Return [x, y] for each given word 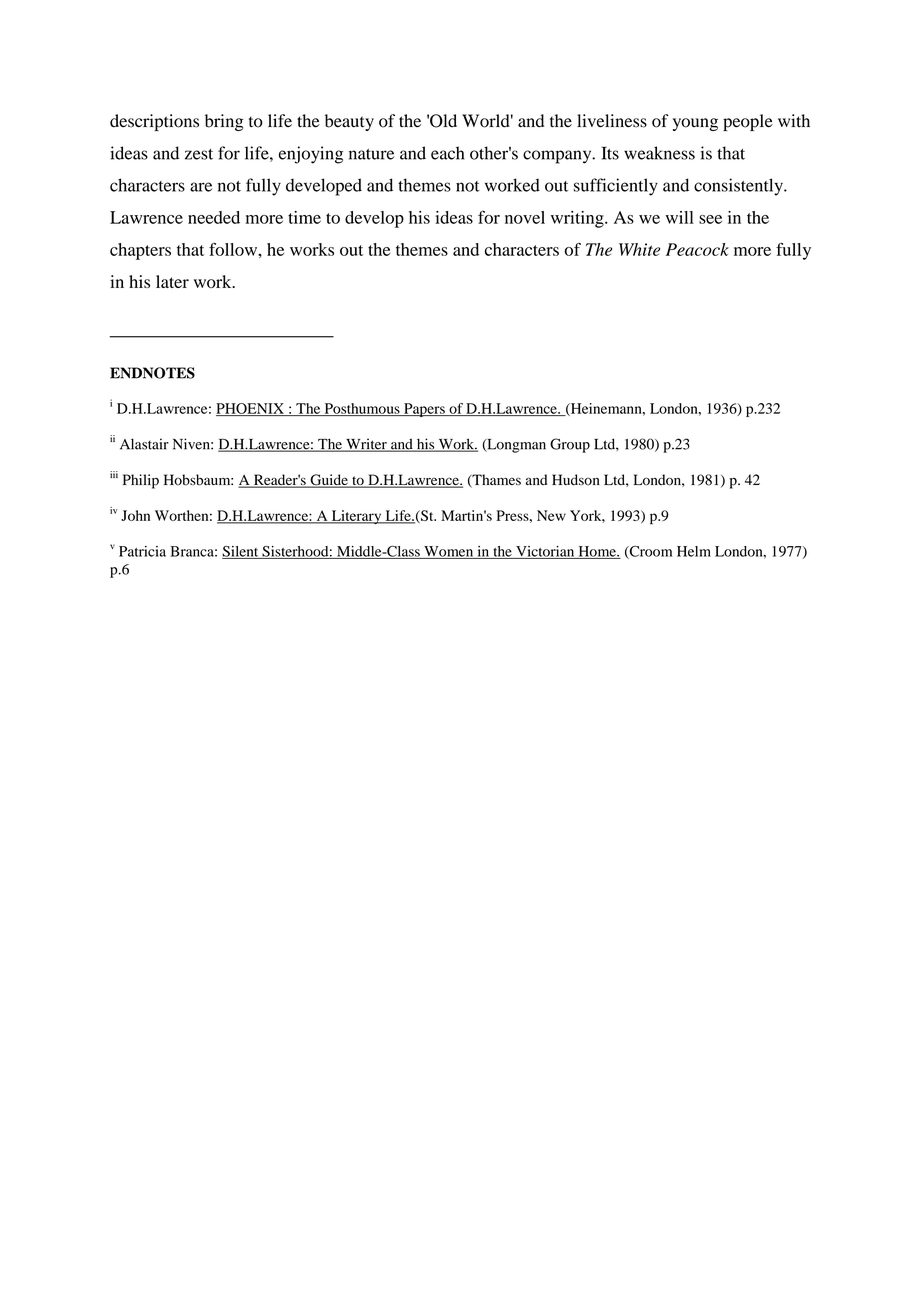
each [447, 153]
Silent [241, 552]
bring [224, 122]
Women [449, 552]
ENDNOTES [152, 373]
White [639, 249]
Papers [424, 410]
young [695, 124]
